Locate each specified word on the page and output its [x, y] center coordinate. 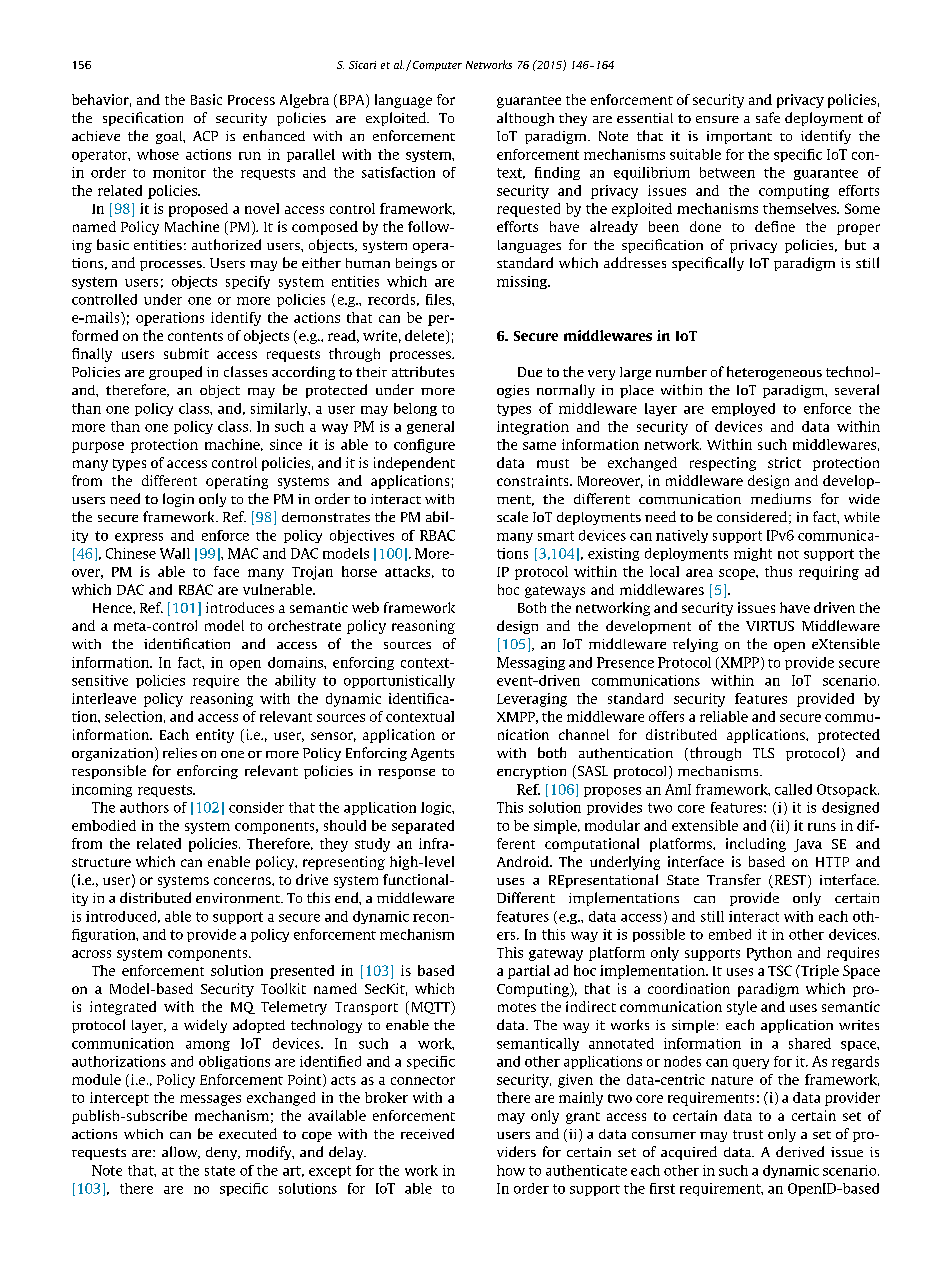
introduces [240, 607]
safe [768, 117]
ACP [205, 136]
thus [778, 571]
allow [181, 1152]
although [525, 119]
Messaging [531, 663]
